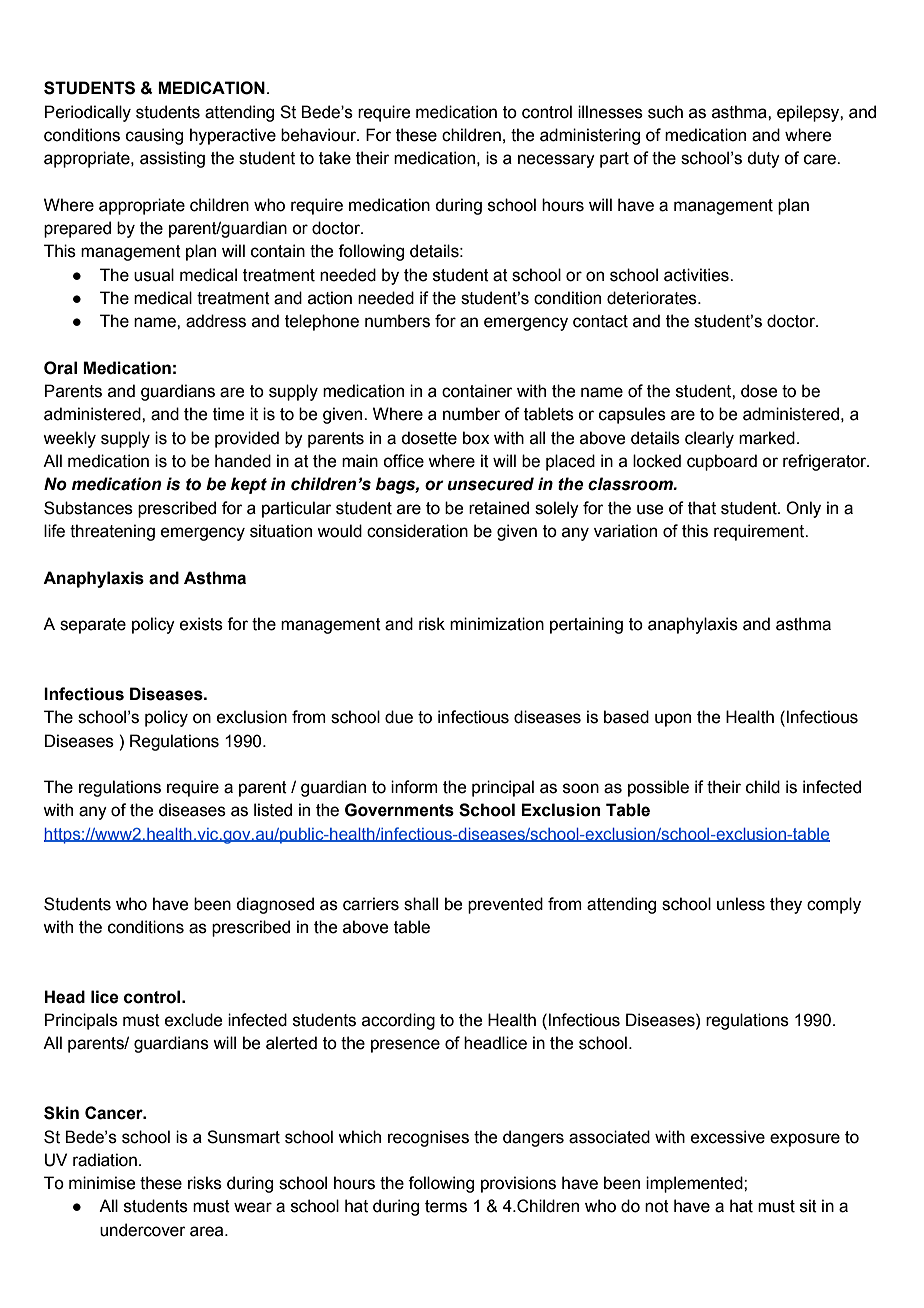  Describe the element at coordinates (143, 1230) in the screenshot. I see `undercover` at that location.
